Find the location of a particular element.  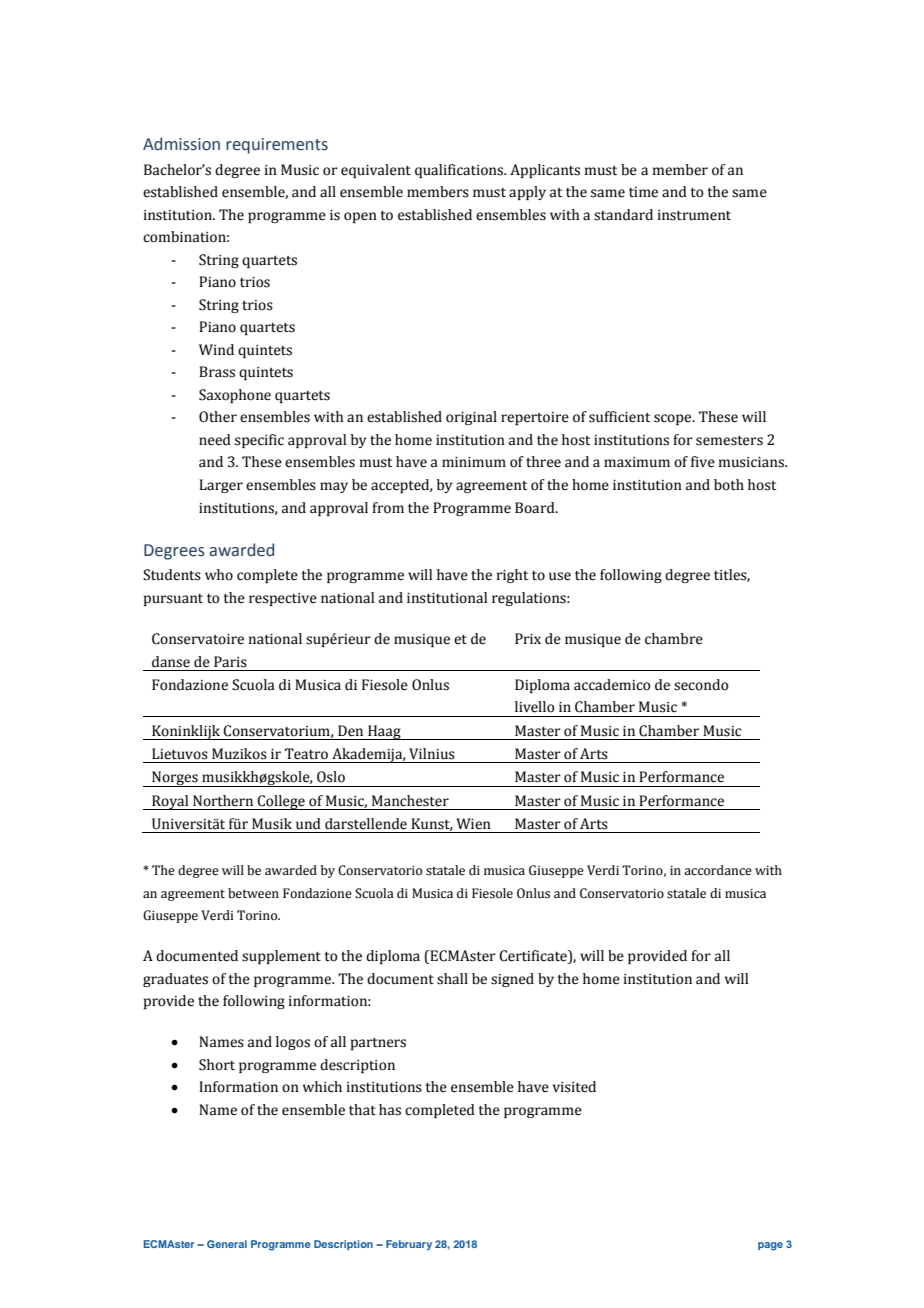

instrument is located at coordinates (694, 215).
